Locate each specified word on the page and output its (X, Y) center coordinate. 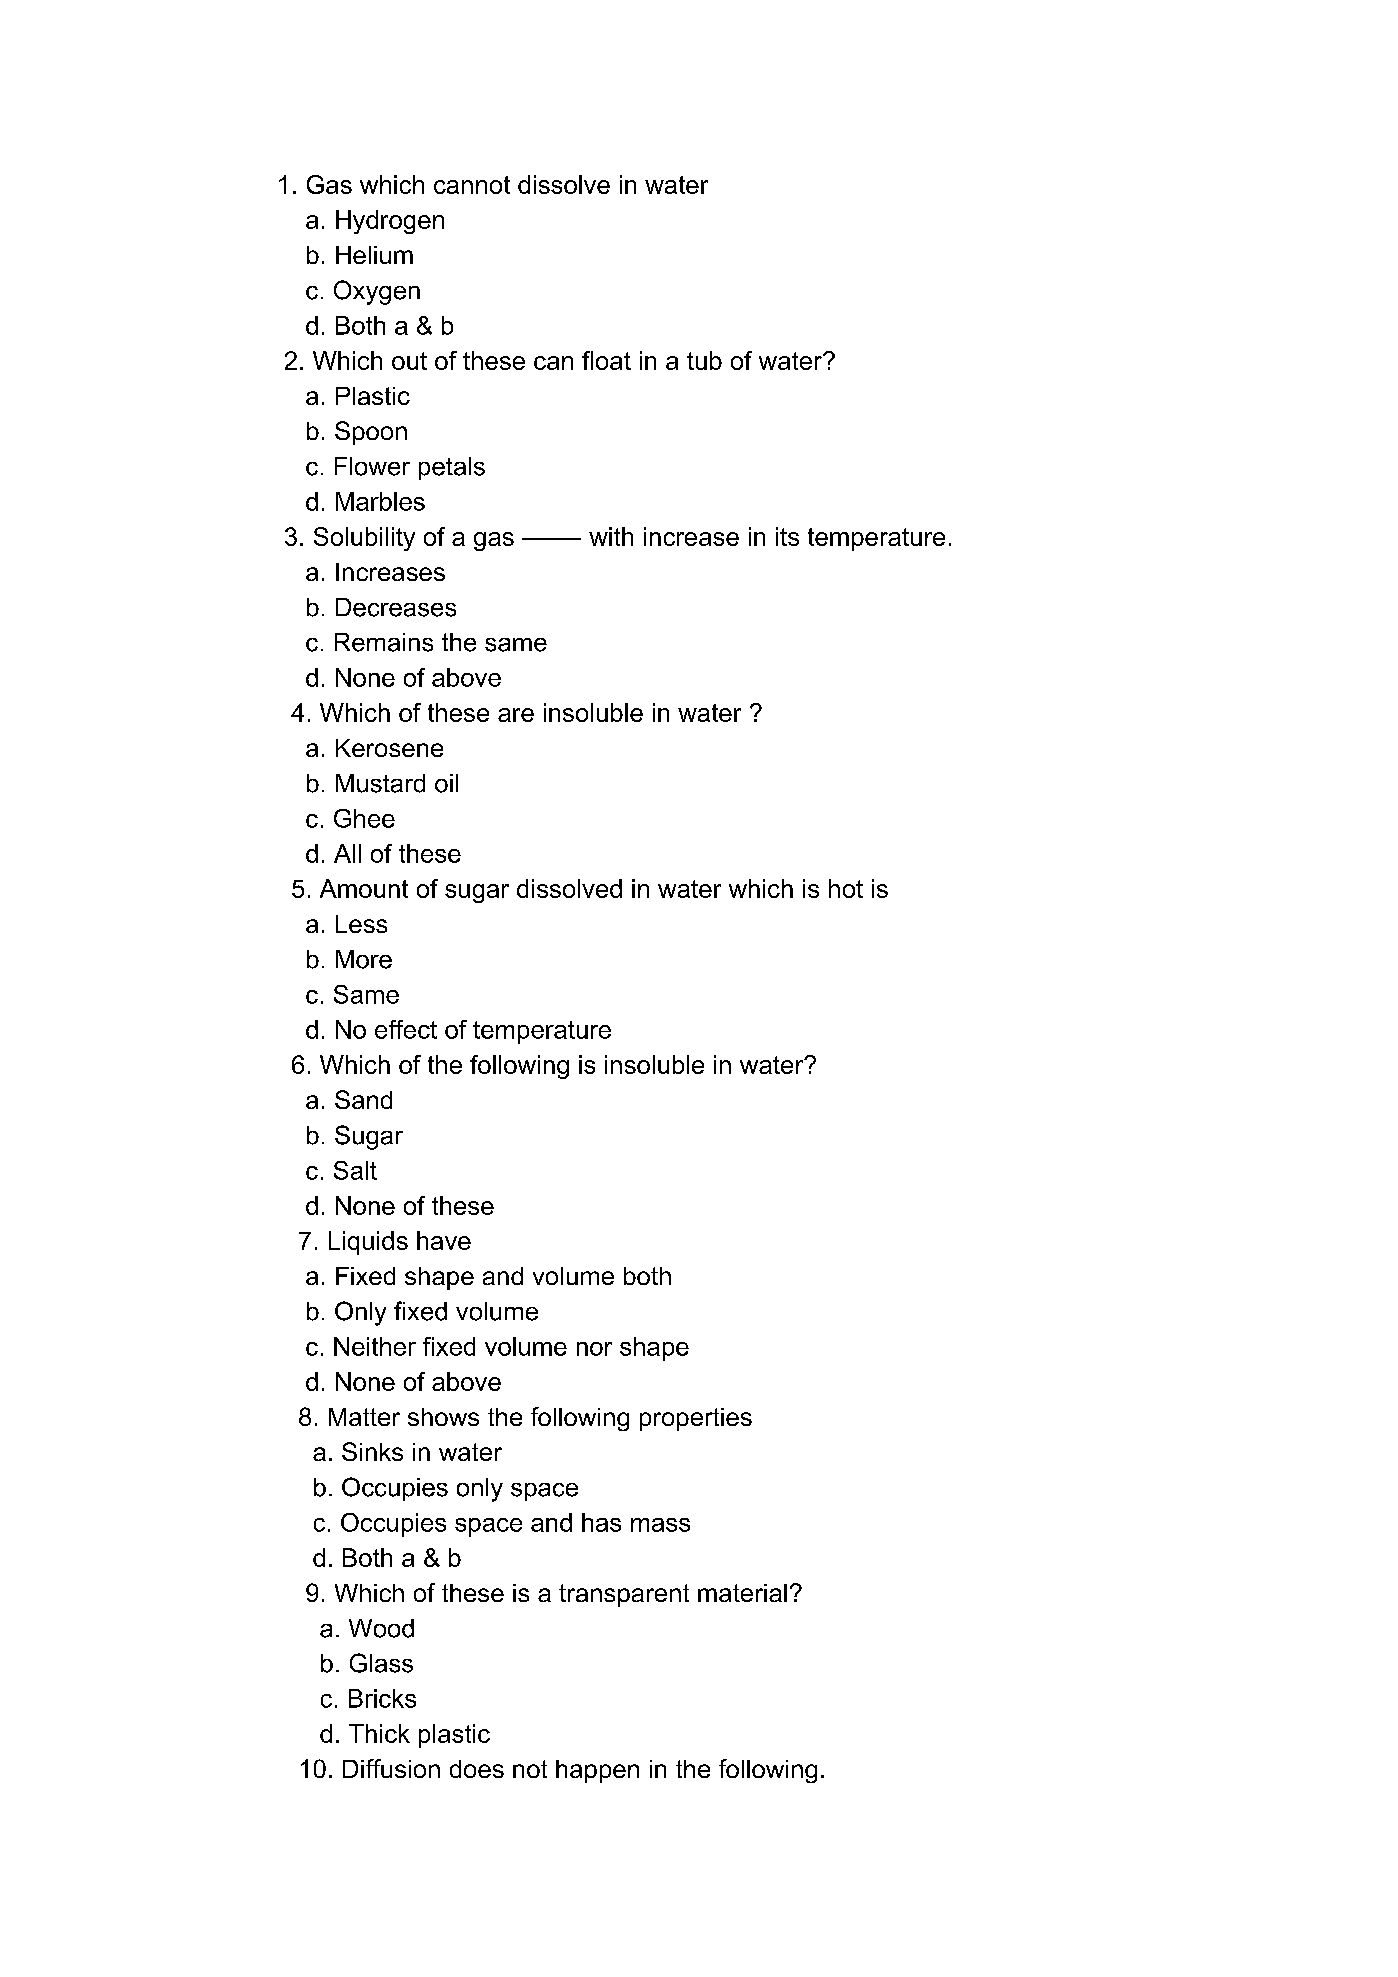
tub (704, 360)
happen (597, 1771)
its (787, 536)
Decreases (396, 607)
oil (446, 783)
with (611, 536)
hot (846, 888)
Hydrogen (390, 222)
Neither (375, 1346)
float (606, 360)
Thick (379, 1733)
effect (406, 1029)
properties (696, 1419)
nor (594, 1349)
